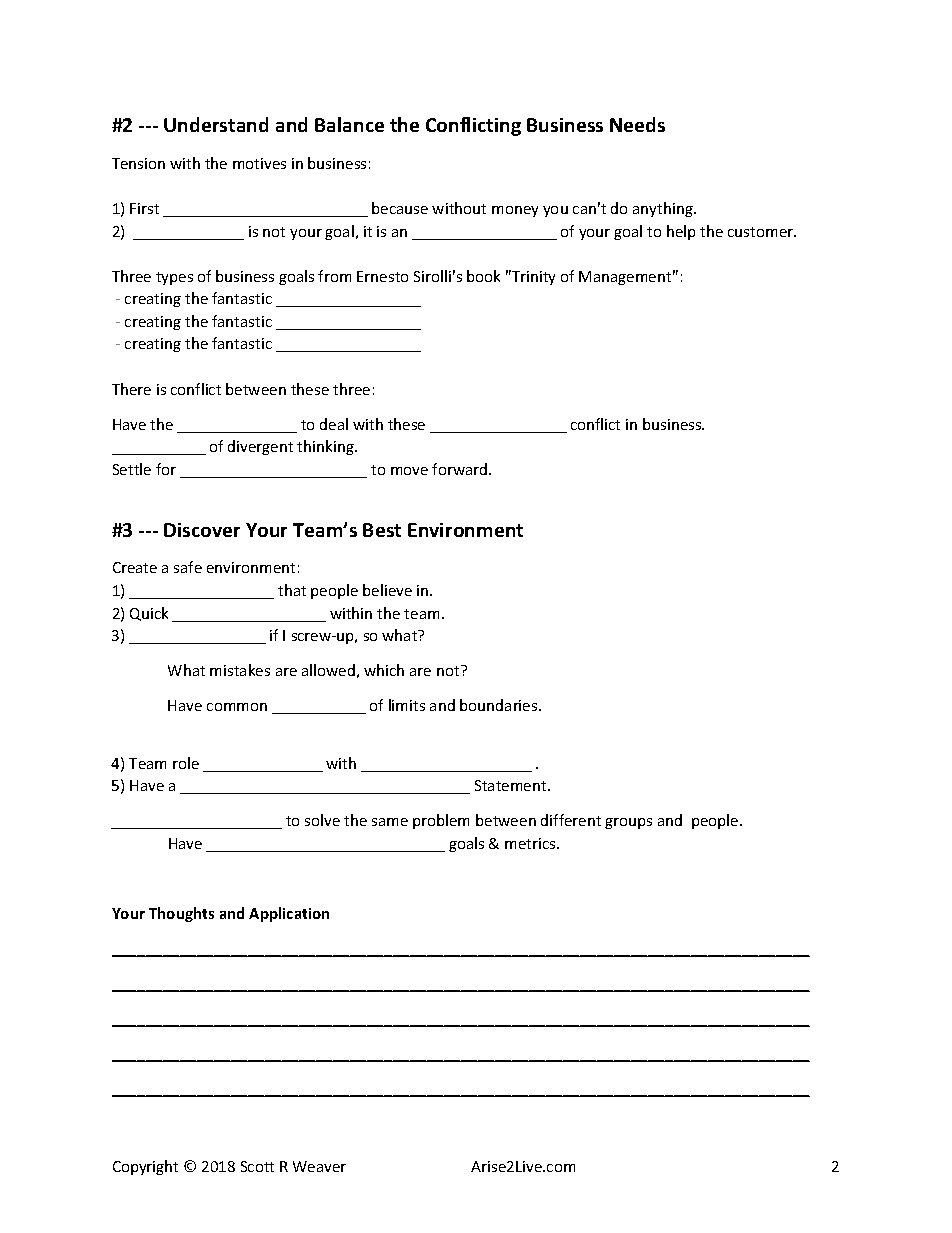  I want to click on boundaries, so click(500, 705).
